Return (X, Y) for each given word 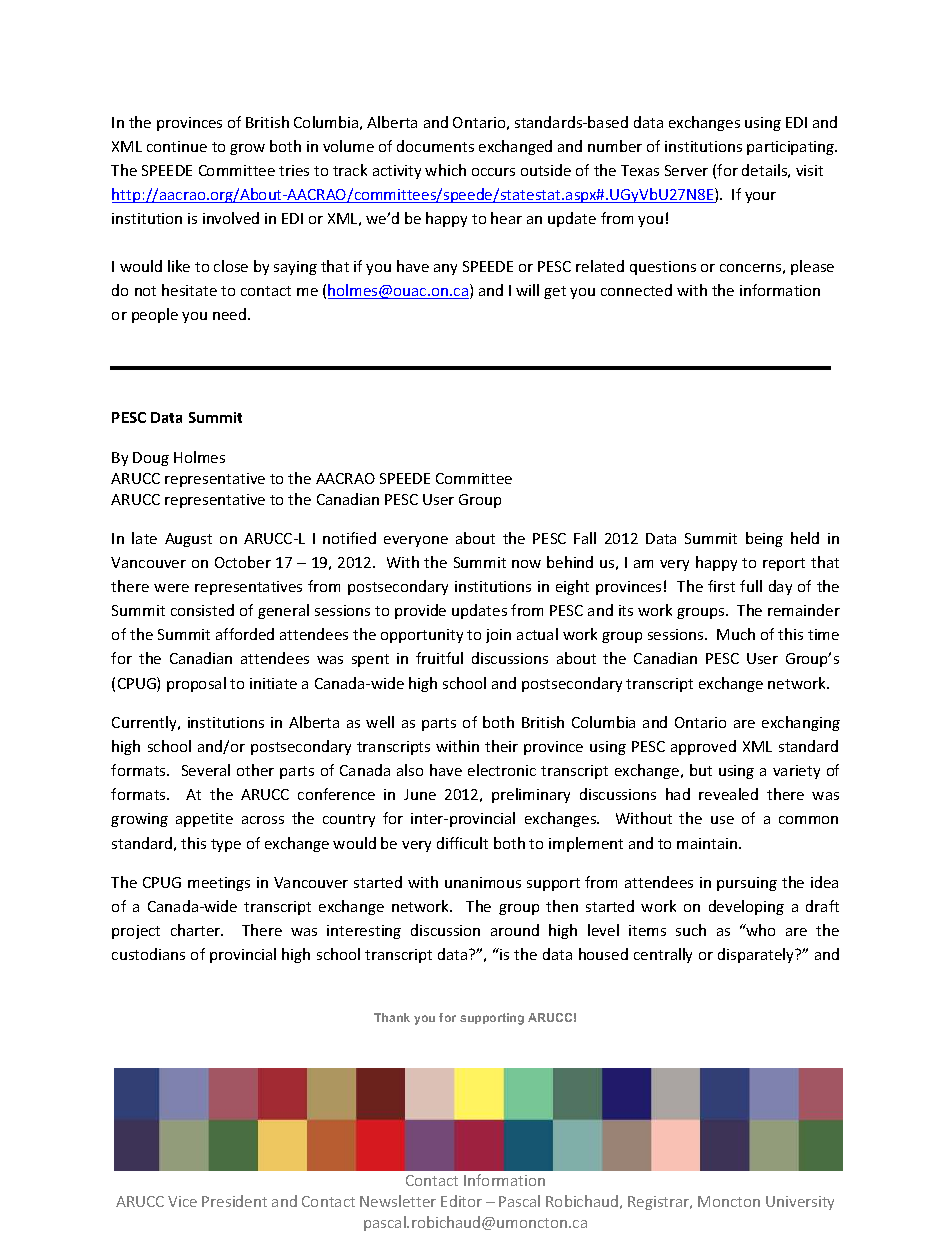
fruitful (439, 658)
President (234, 1201)
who (760, 930)
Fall (585, 538)
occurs (493, 172)
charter (197, 930)
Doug (151, 459)
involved (231, 218)
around (515, 930)
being (764, 539)
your (760, 197)
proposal (196, 684)
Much (736, 634)
